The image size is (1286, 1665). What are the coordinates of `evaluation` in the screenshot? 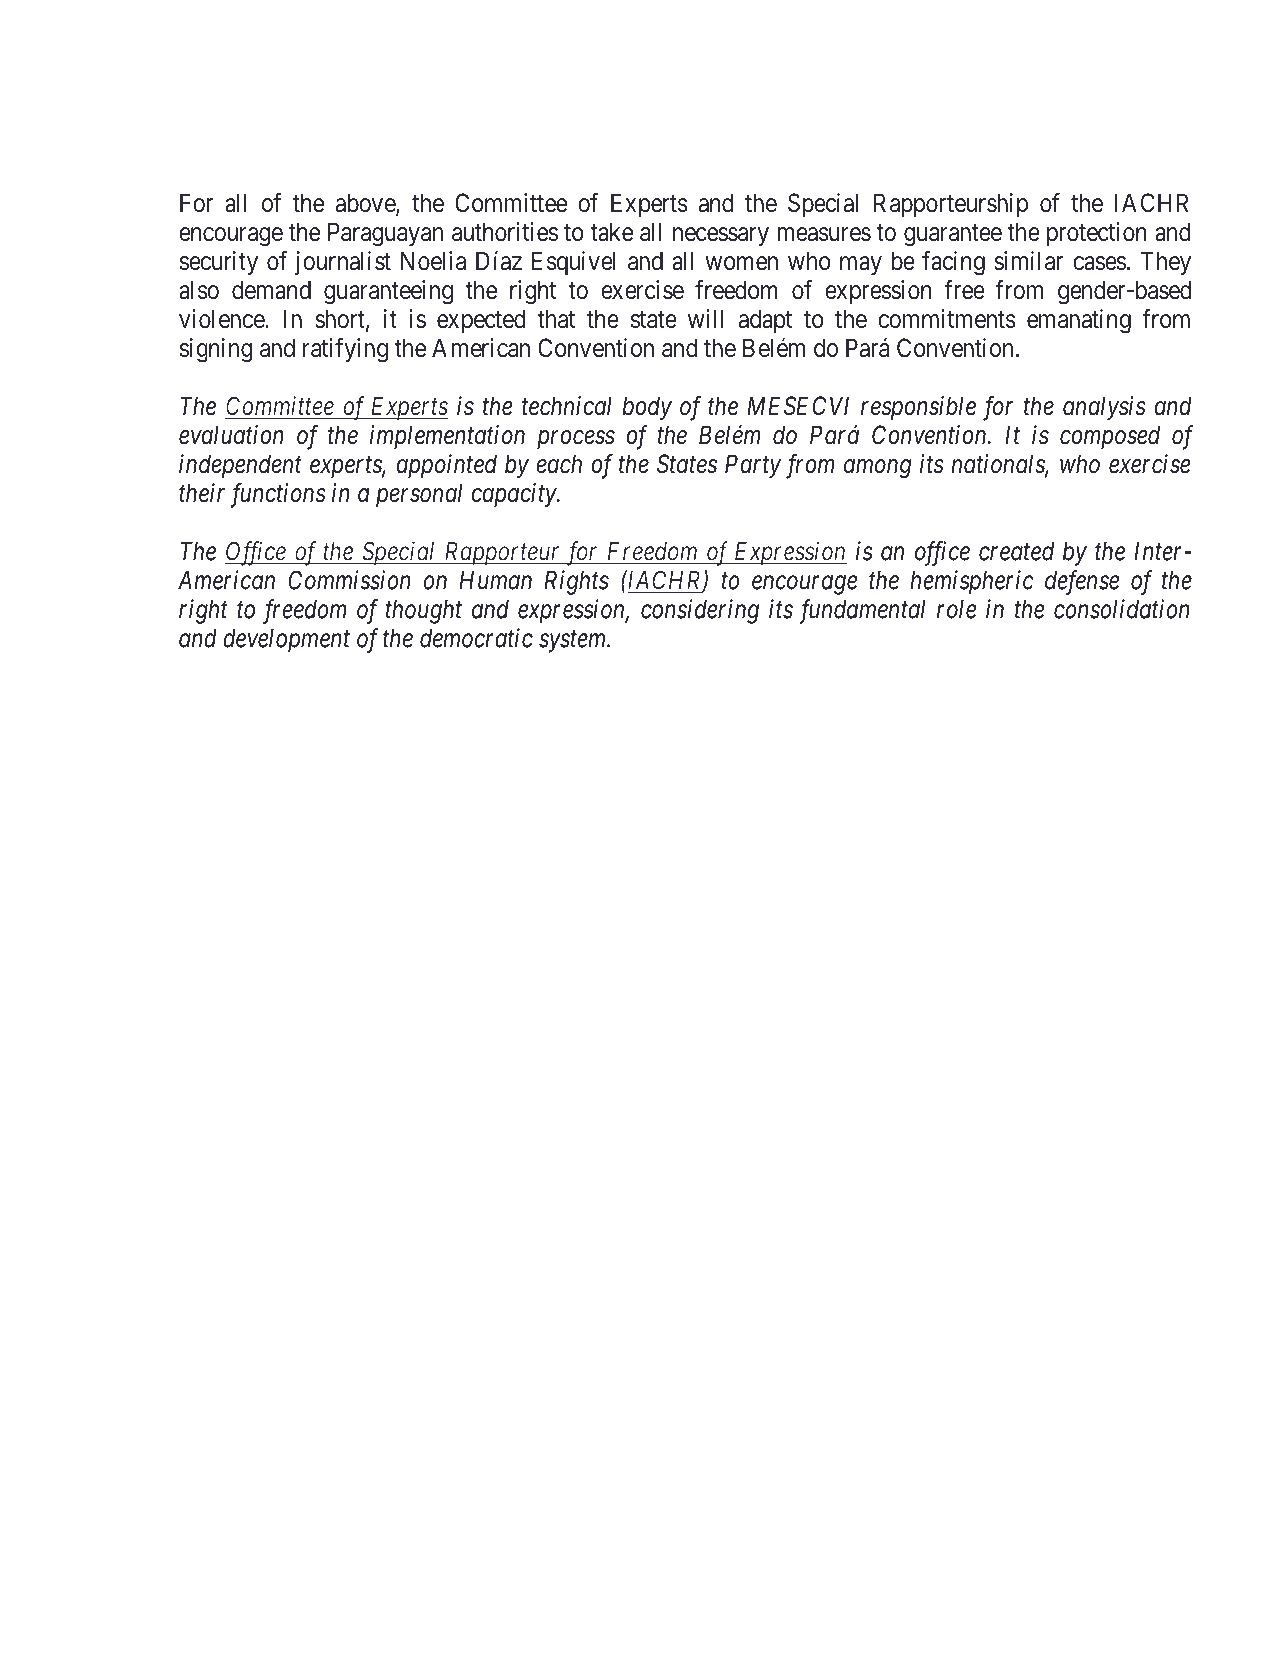 It's located at (231, 435).
